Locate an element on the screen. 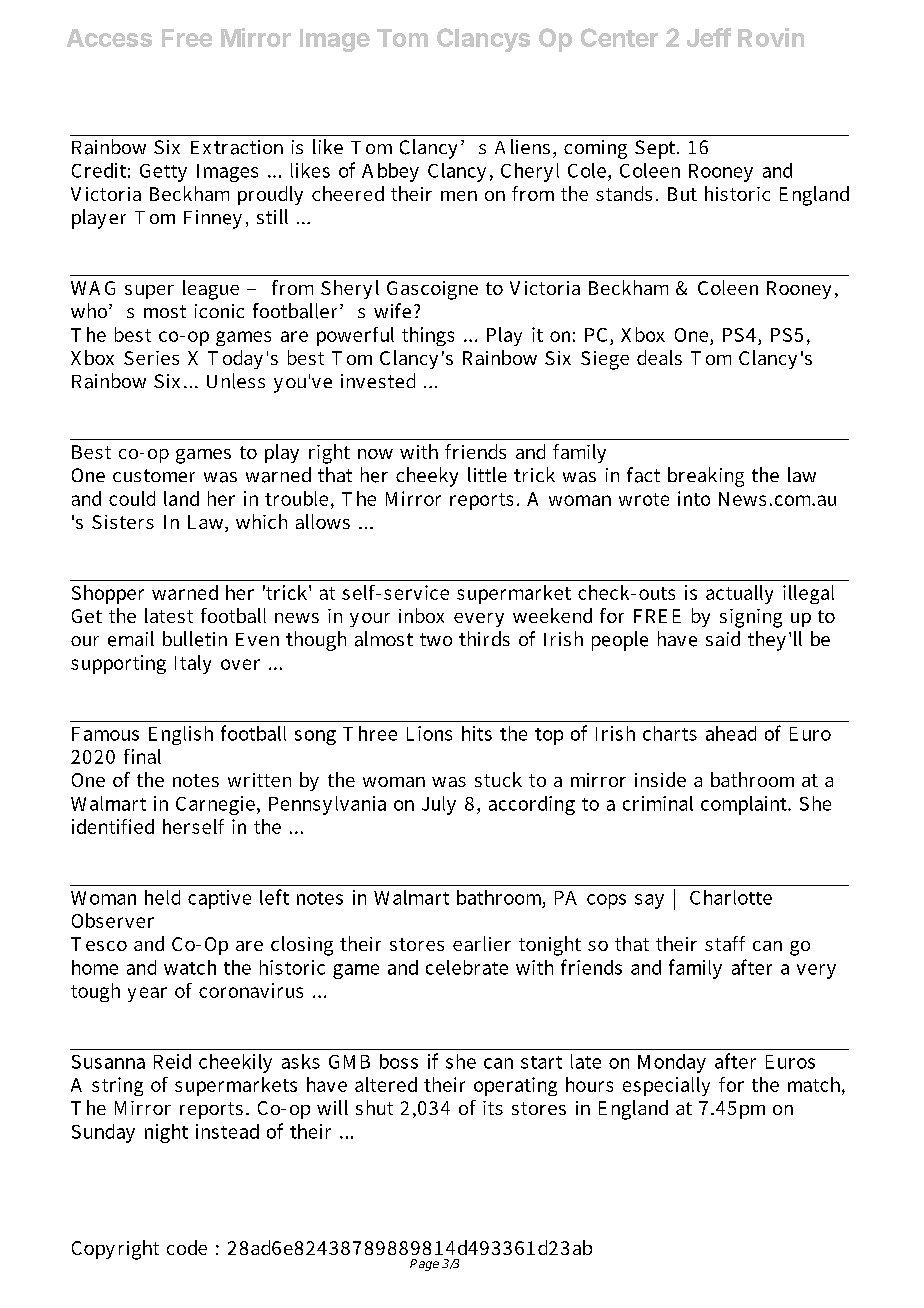  staff is located at coordinates (725, 943).
